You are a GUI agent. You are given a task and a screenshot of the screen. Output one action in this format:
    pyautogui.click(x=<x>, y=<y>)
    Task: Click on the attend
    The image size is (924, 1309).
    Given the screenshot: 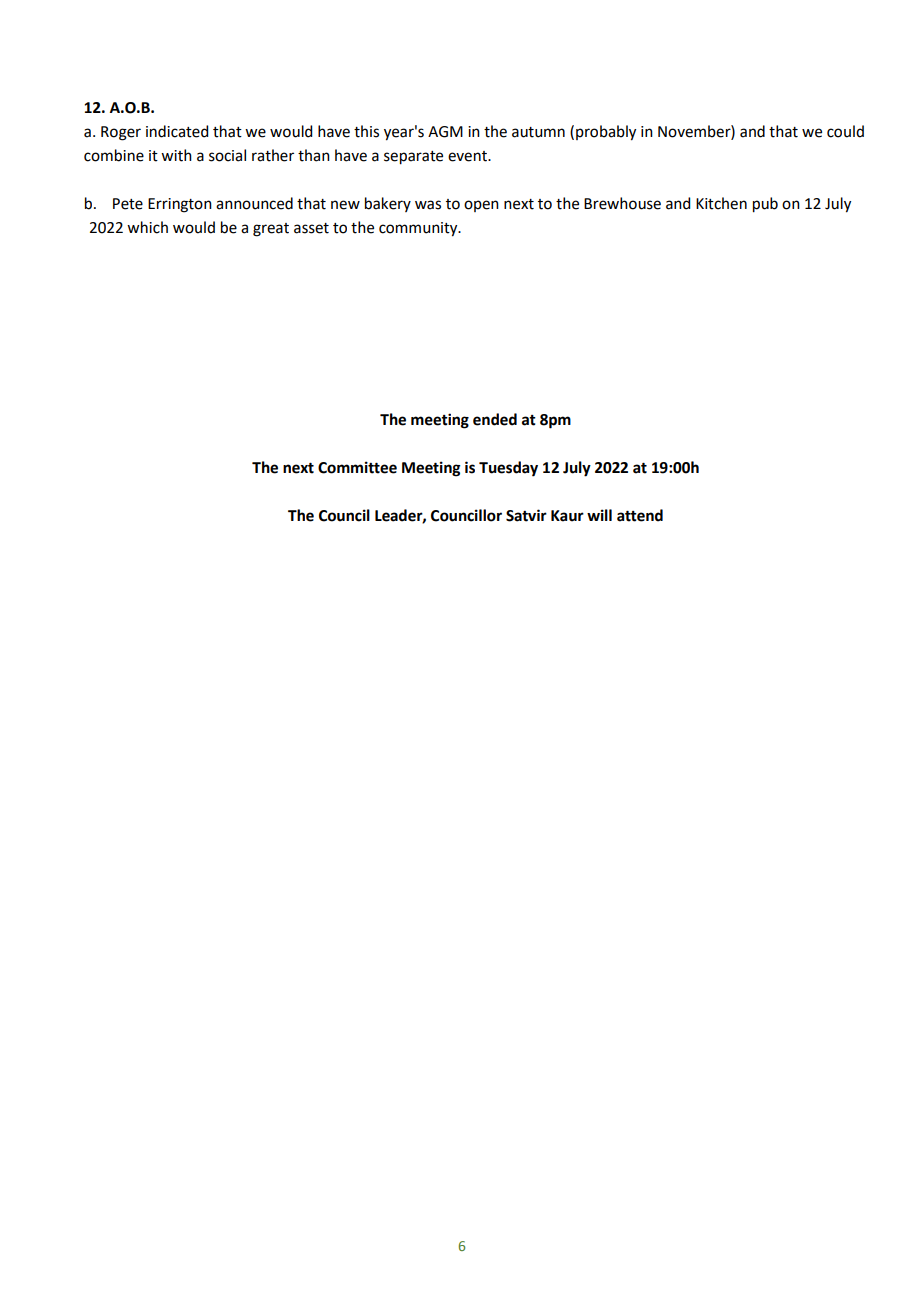 What is the action you would take?
    pyautogui.click(x=640, y=515)
